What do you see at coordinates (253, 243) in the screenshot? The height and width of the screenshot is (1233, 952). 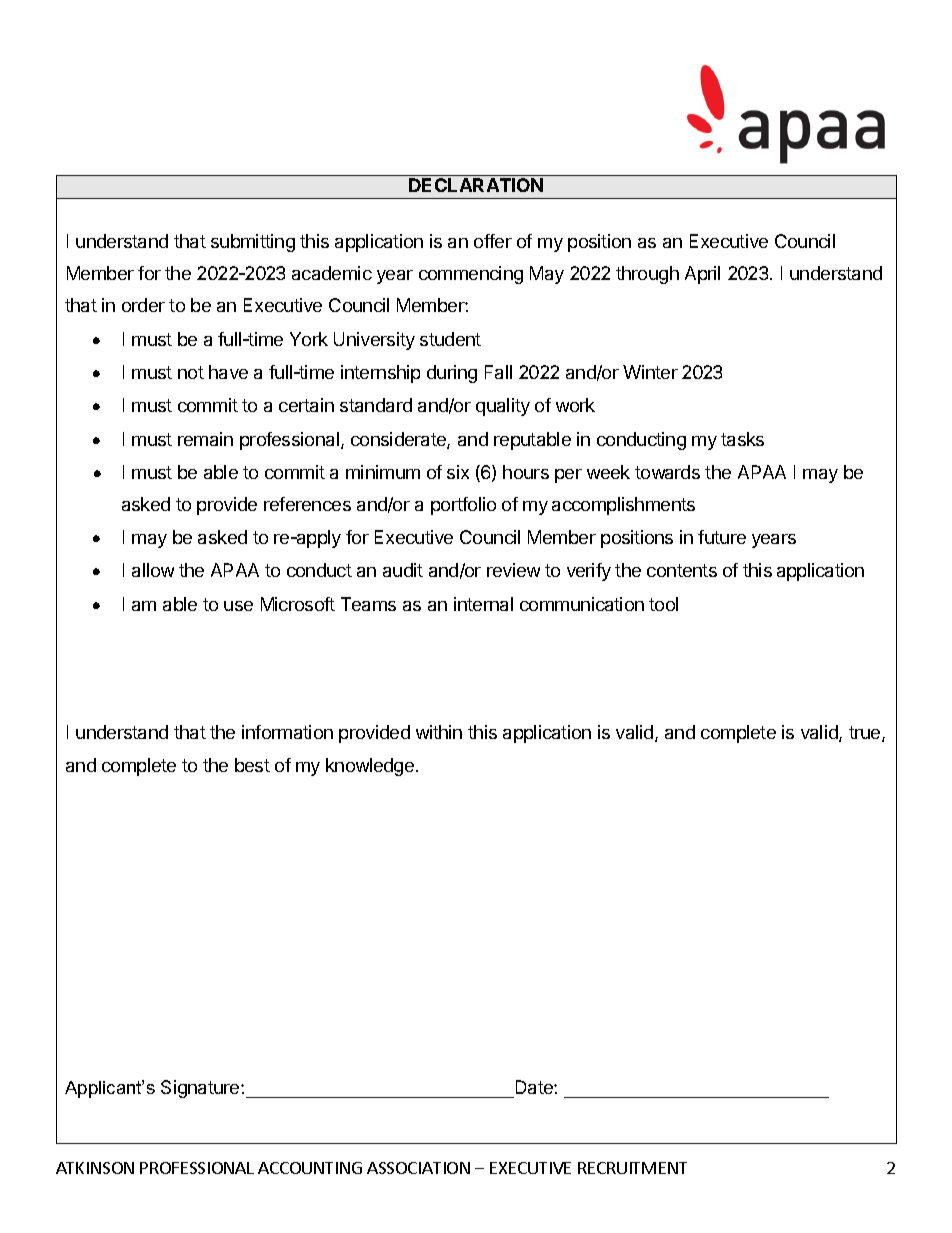 I see `submitting` at bounding box center [253, 243].
